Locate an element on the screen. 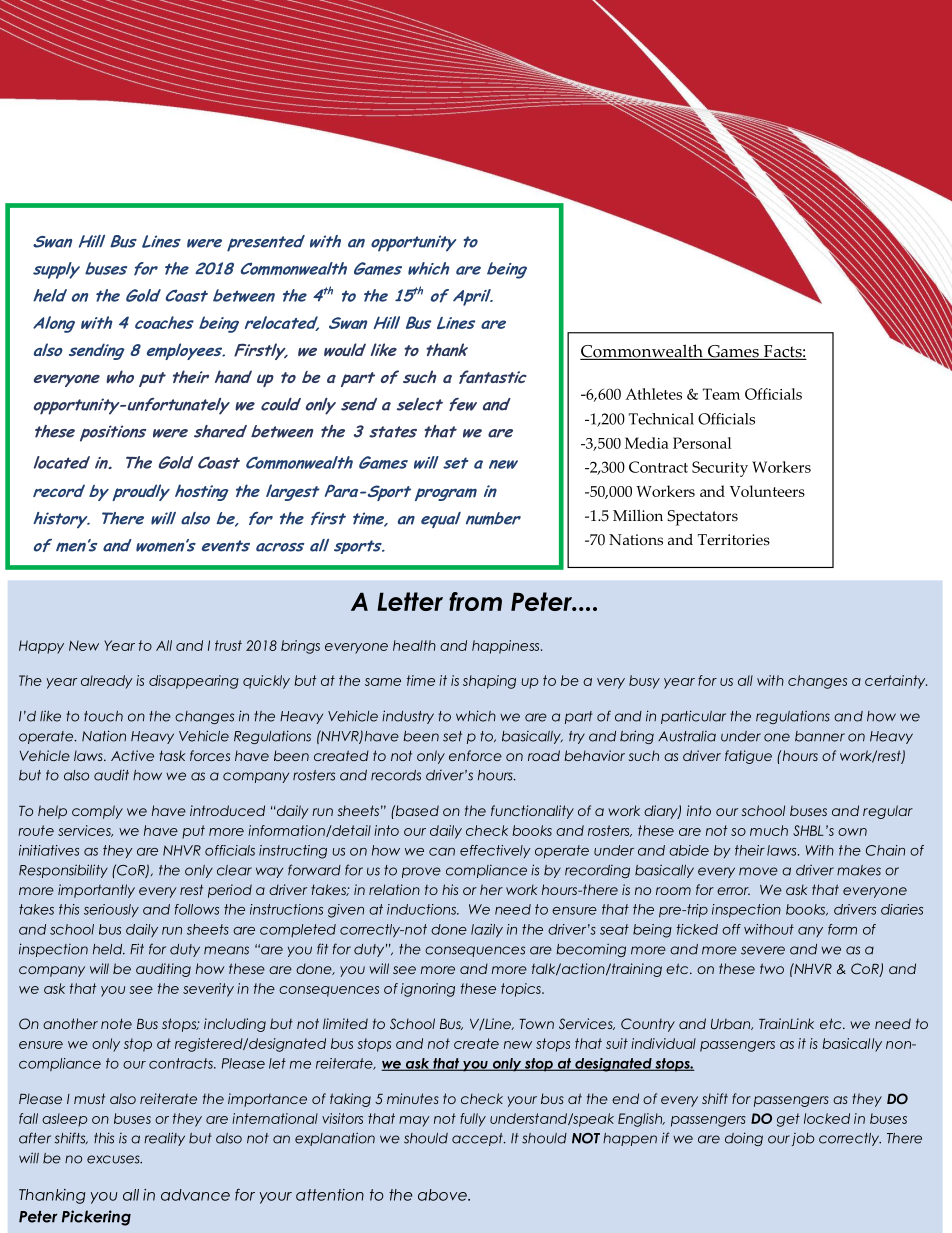  importantly is located at coordinates (96, 891).
